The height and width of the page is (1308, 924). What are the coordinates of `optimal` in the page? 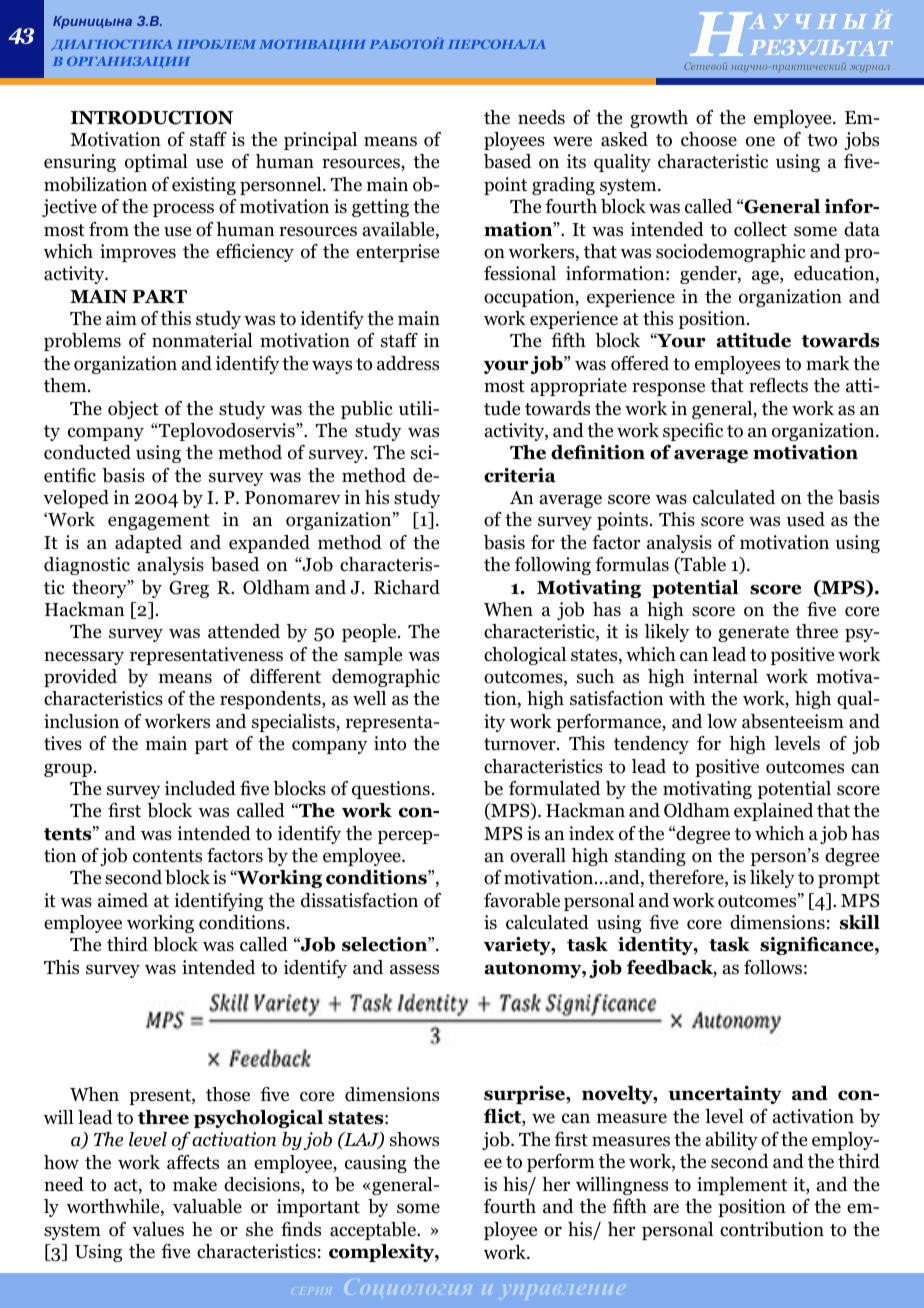 It's located at (156, 163).
